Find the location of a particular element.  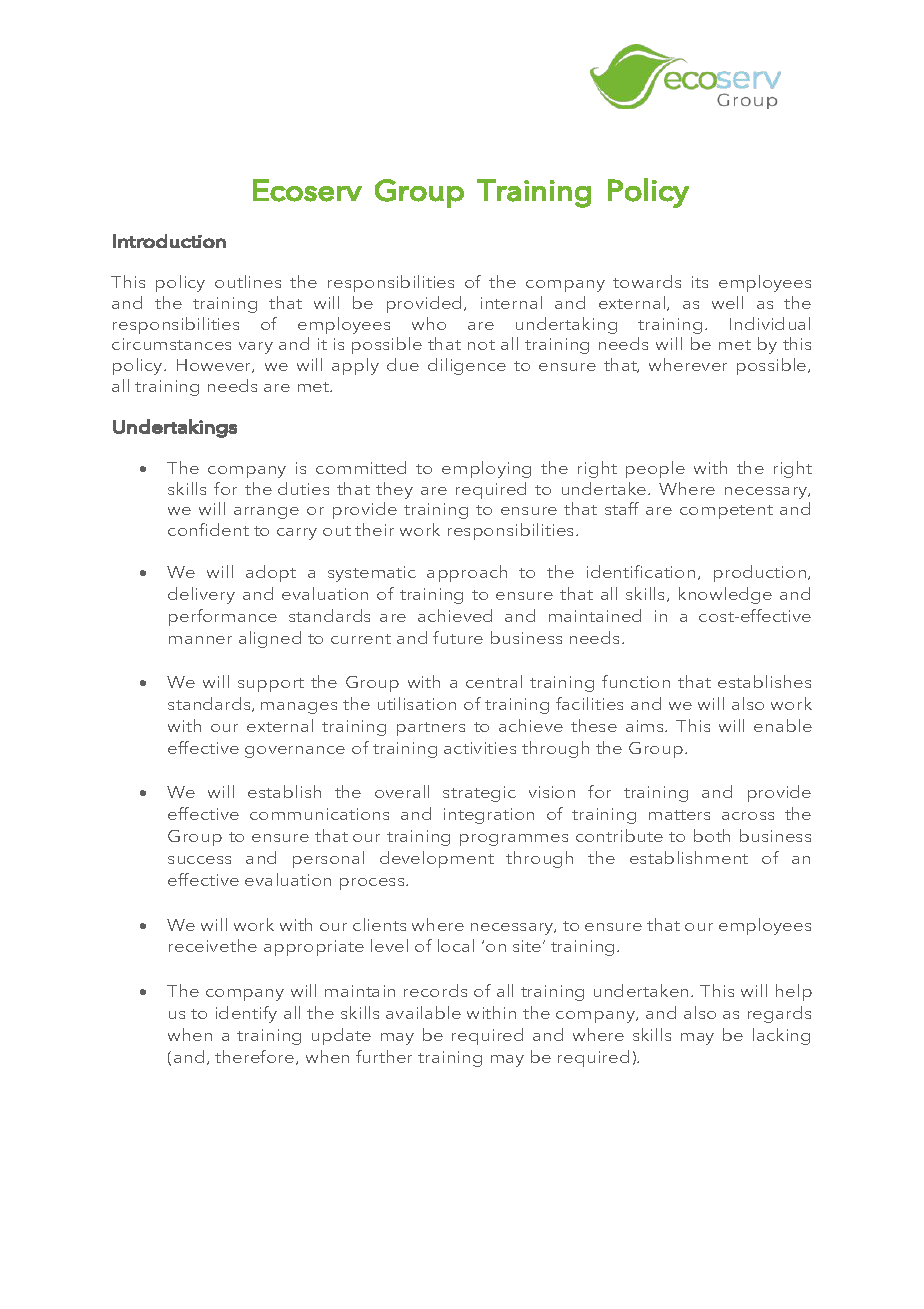

outlines is located at coordinates (248, 281).
